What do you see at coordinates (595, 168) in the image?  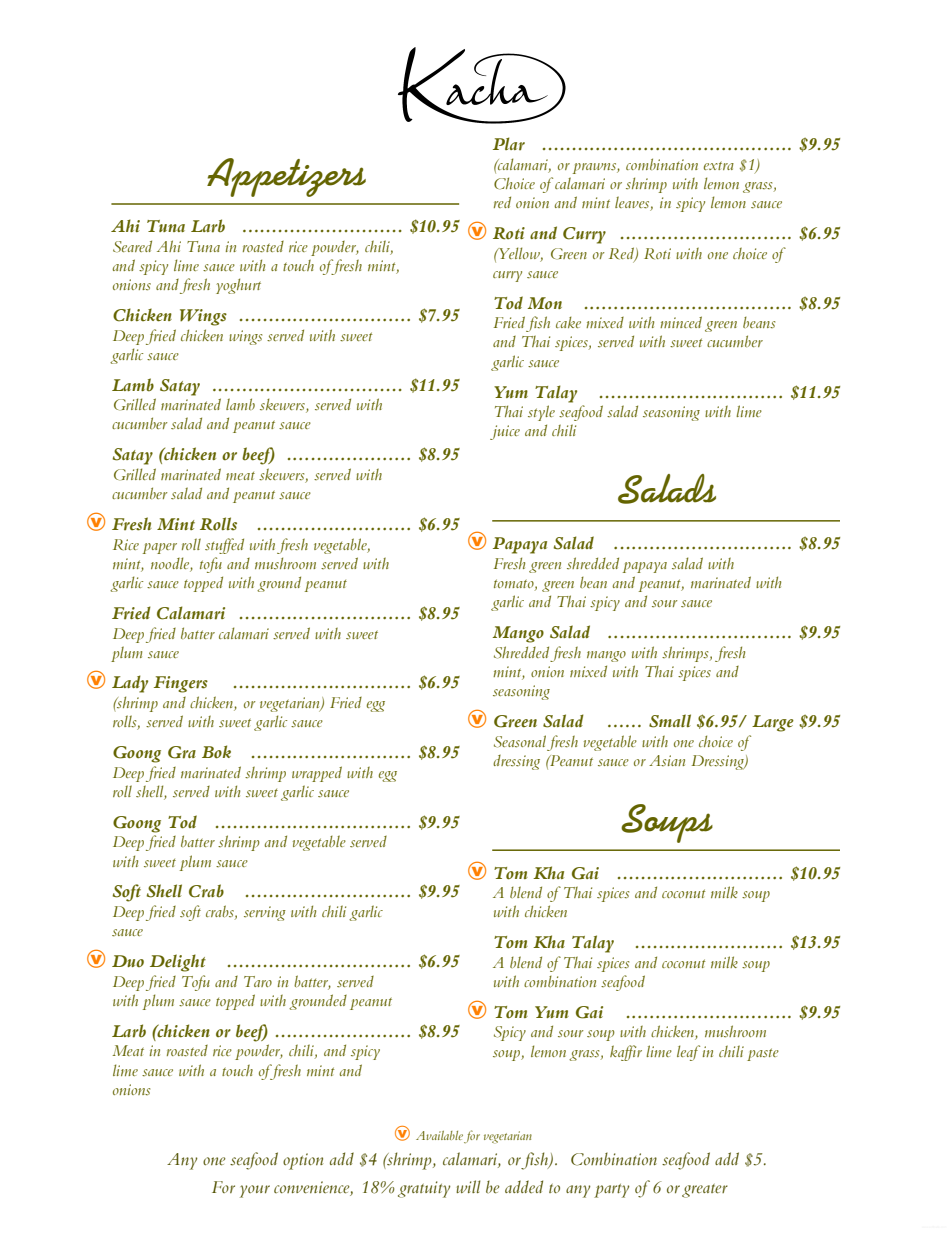 I see `prawns` at bounding box center [595, 168].
